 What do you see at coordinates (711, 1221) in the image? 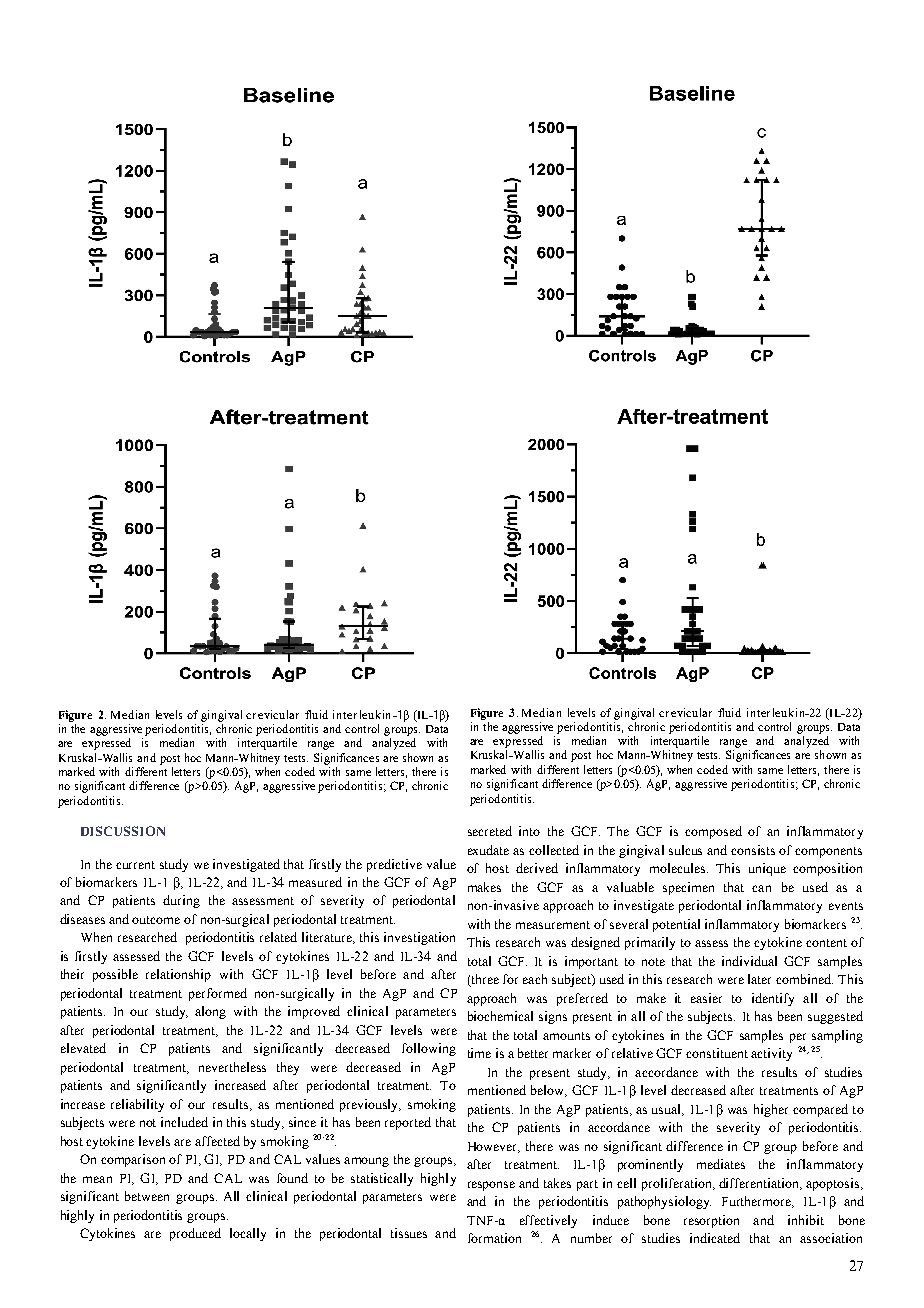
I see `resorption` at bounding box center [711, 1221].
